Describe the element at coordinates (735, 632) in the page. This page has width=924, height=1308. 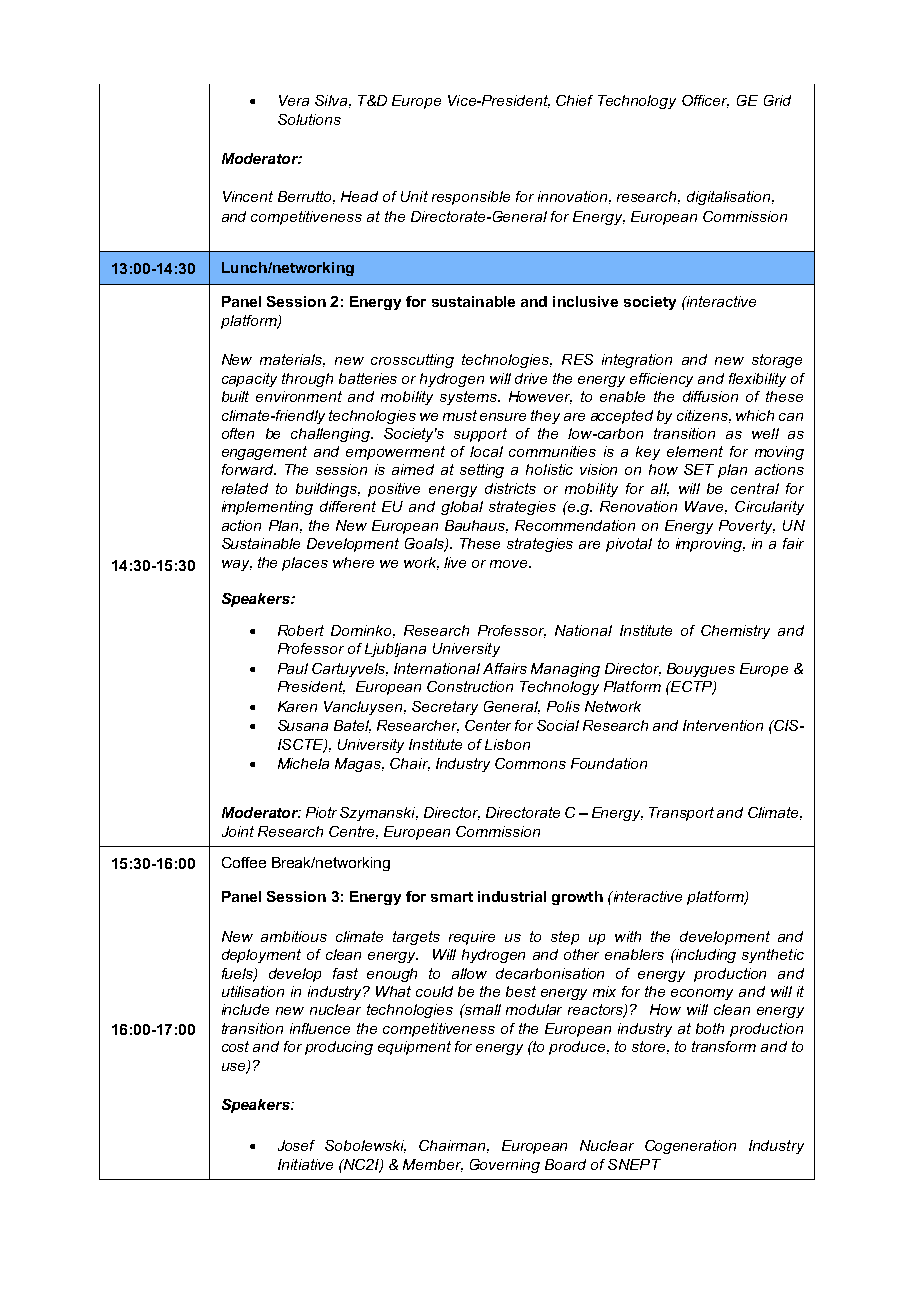
I see `Chemistry` at that location.
